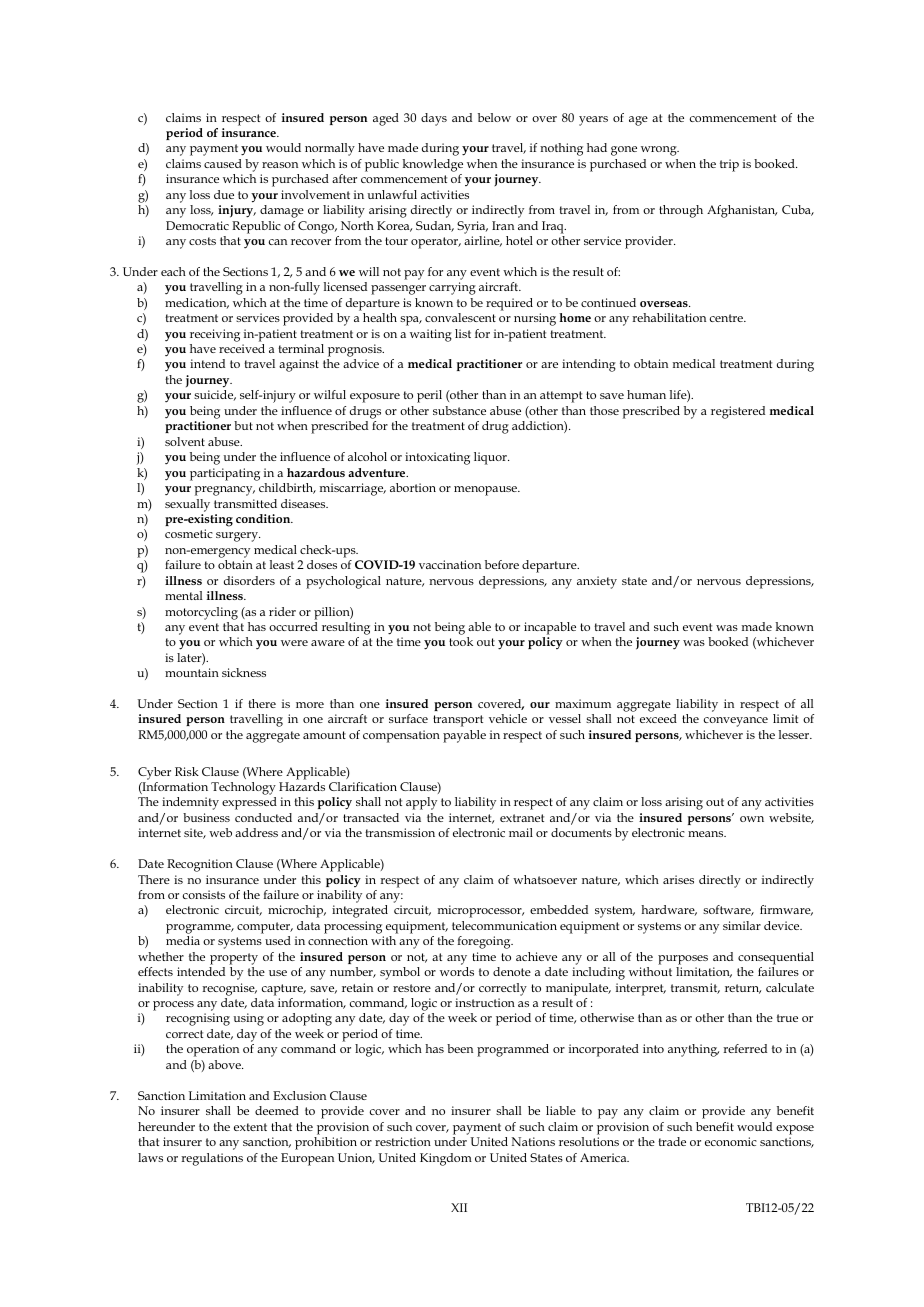  I want to click on pregnancy, so click(224, 491).
